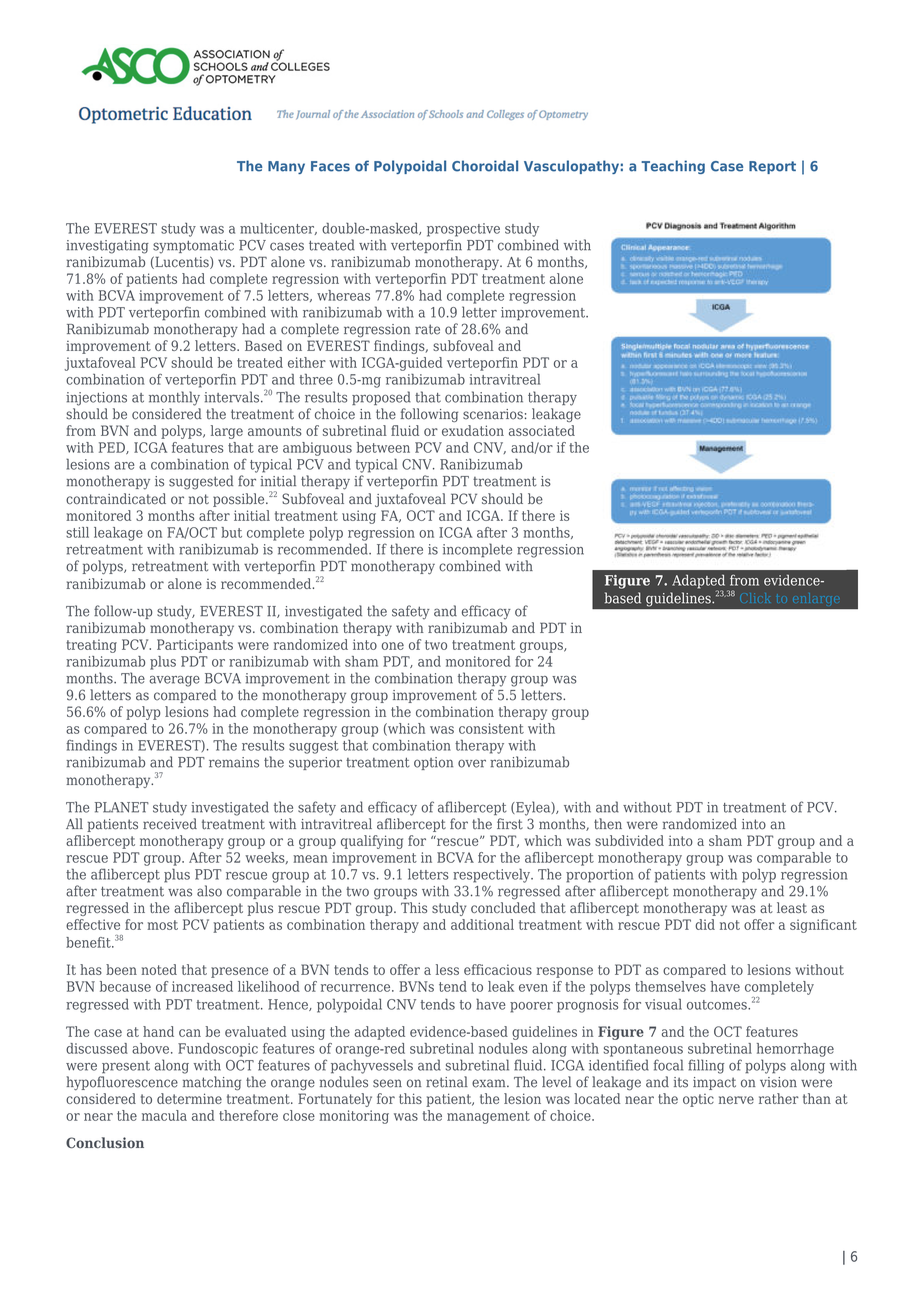 Image resolution: width=924 pixels, height=1308 pixels. Describe the element at coordinates (736, 1100) in the page. I see `nerve` at that location.
